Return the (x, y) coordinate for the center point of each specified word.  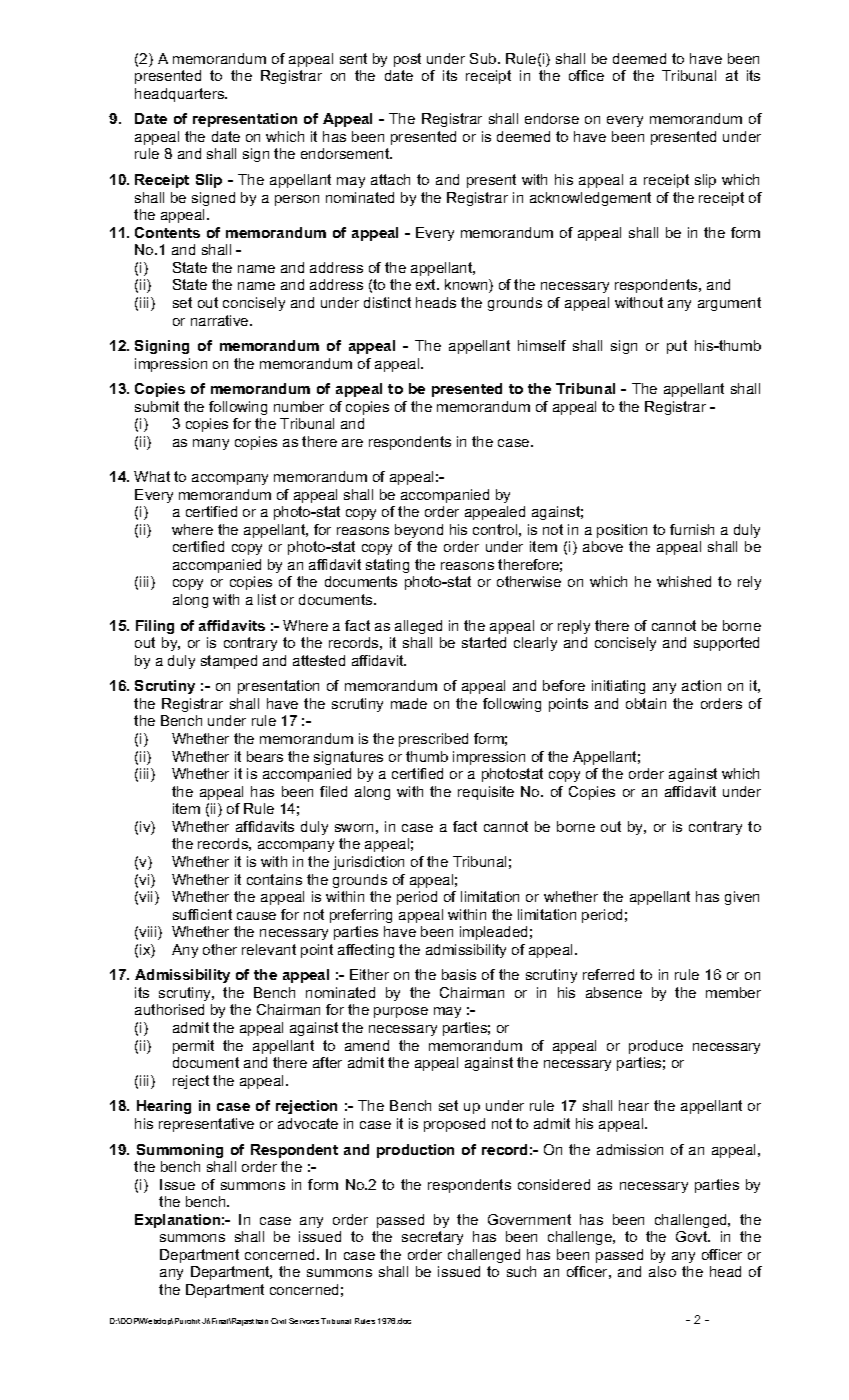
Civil (278, 1321)
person (297, 200)
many (211, 444)
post (407, 60)
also (662, 1271)
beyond (419, 531)
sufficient (202, 914)
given (742, 898)
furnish (692, 529)
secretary (432, 1238)
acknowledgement (590, 199)
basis (459, 974)
